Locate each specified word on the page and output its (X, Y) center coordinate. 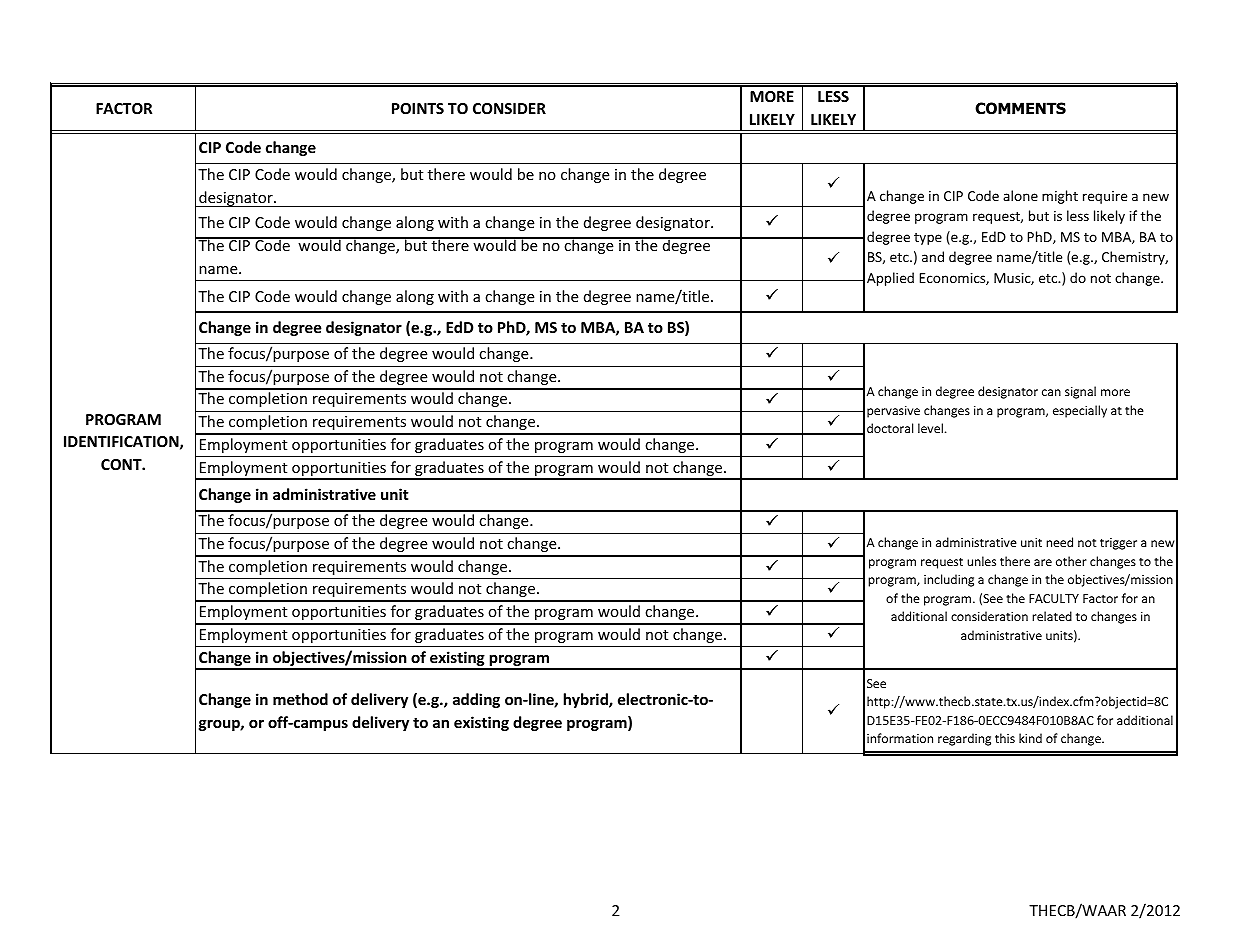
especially (1080, 411)
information (900, 738)
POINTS (418, 108)
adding (476, 700)
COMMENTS (1020, 108)
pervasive (893, 412)
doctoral (890, 428)
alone (1020, 195)
